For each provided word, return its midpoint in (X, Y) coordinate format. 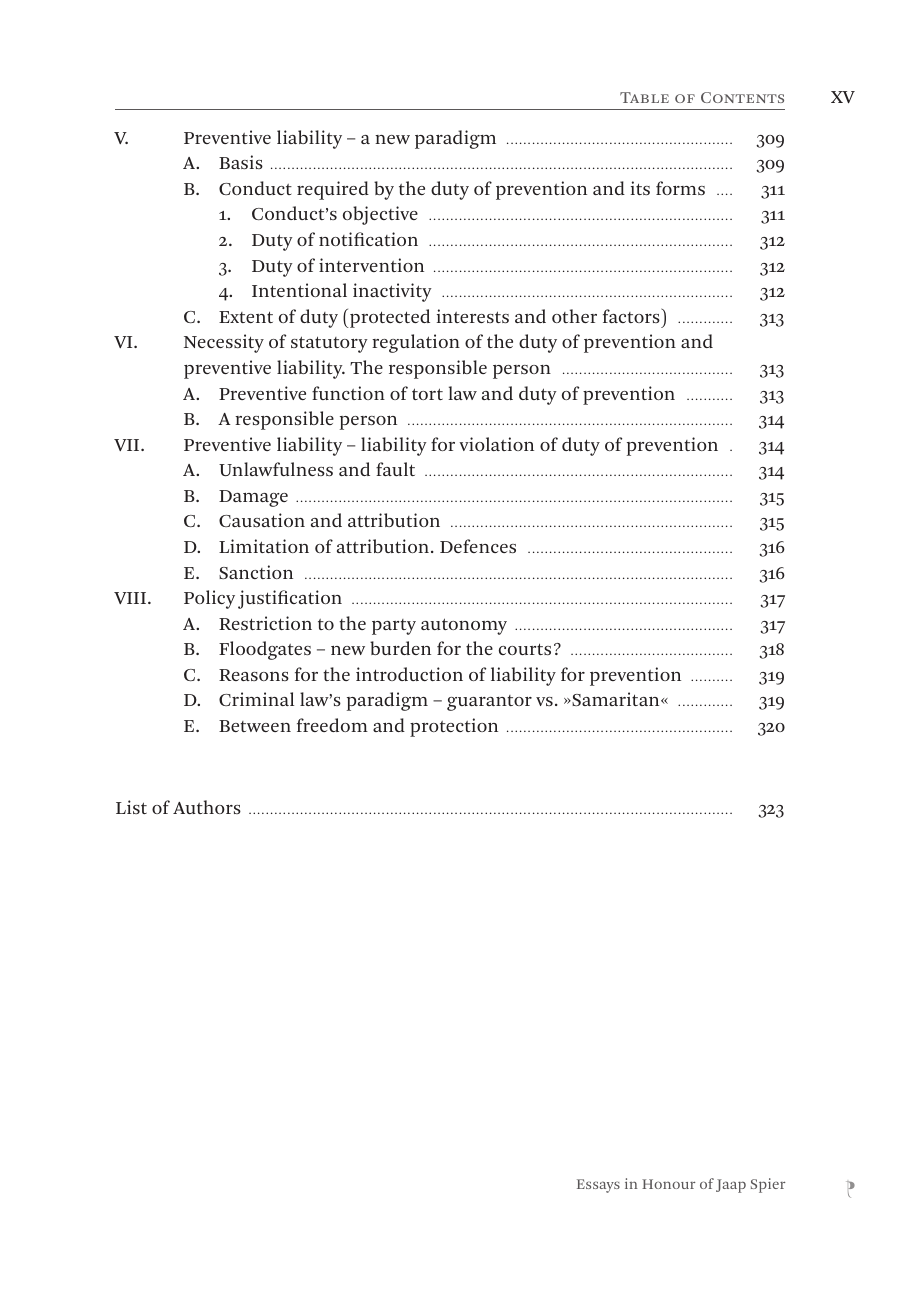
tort (427, 394)
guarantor (489, 703)
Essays (598, 1186)
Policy (209, 599)
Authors (207, 807)
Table (644, 97)
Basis (241, 162)
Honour (668, 1184)
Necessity (224, 343)
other (574, 316)
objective (380, 215)
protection (454, 727)
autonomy (464, 626)
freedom (332, 725)
